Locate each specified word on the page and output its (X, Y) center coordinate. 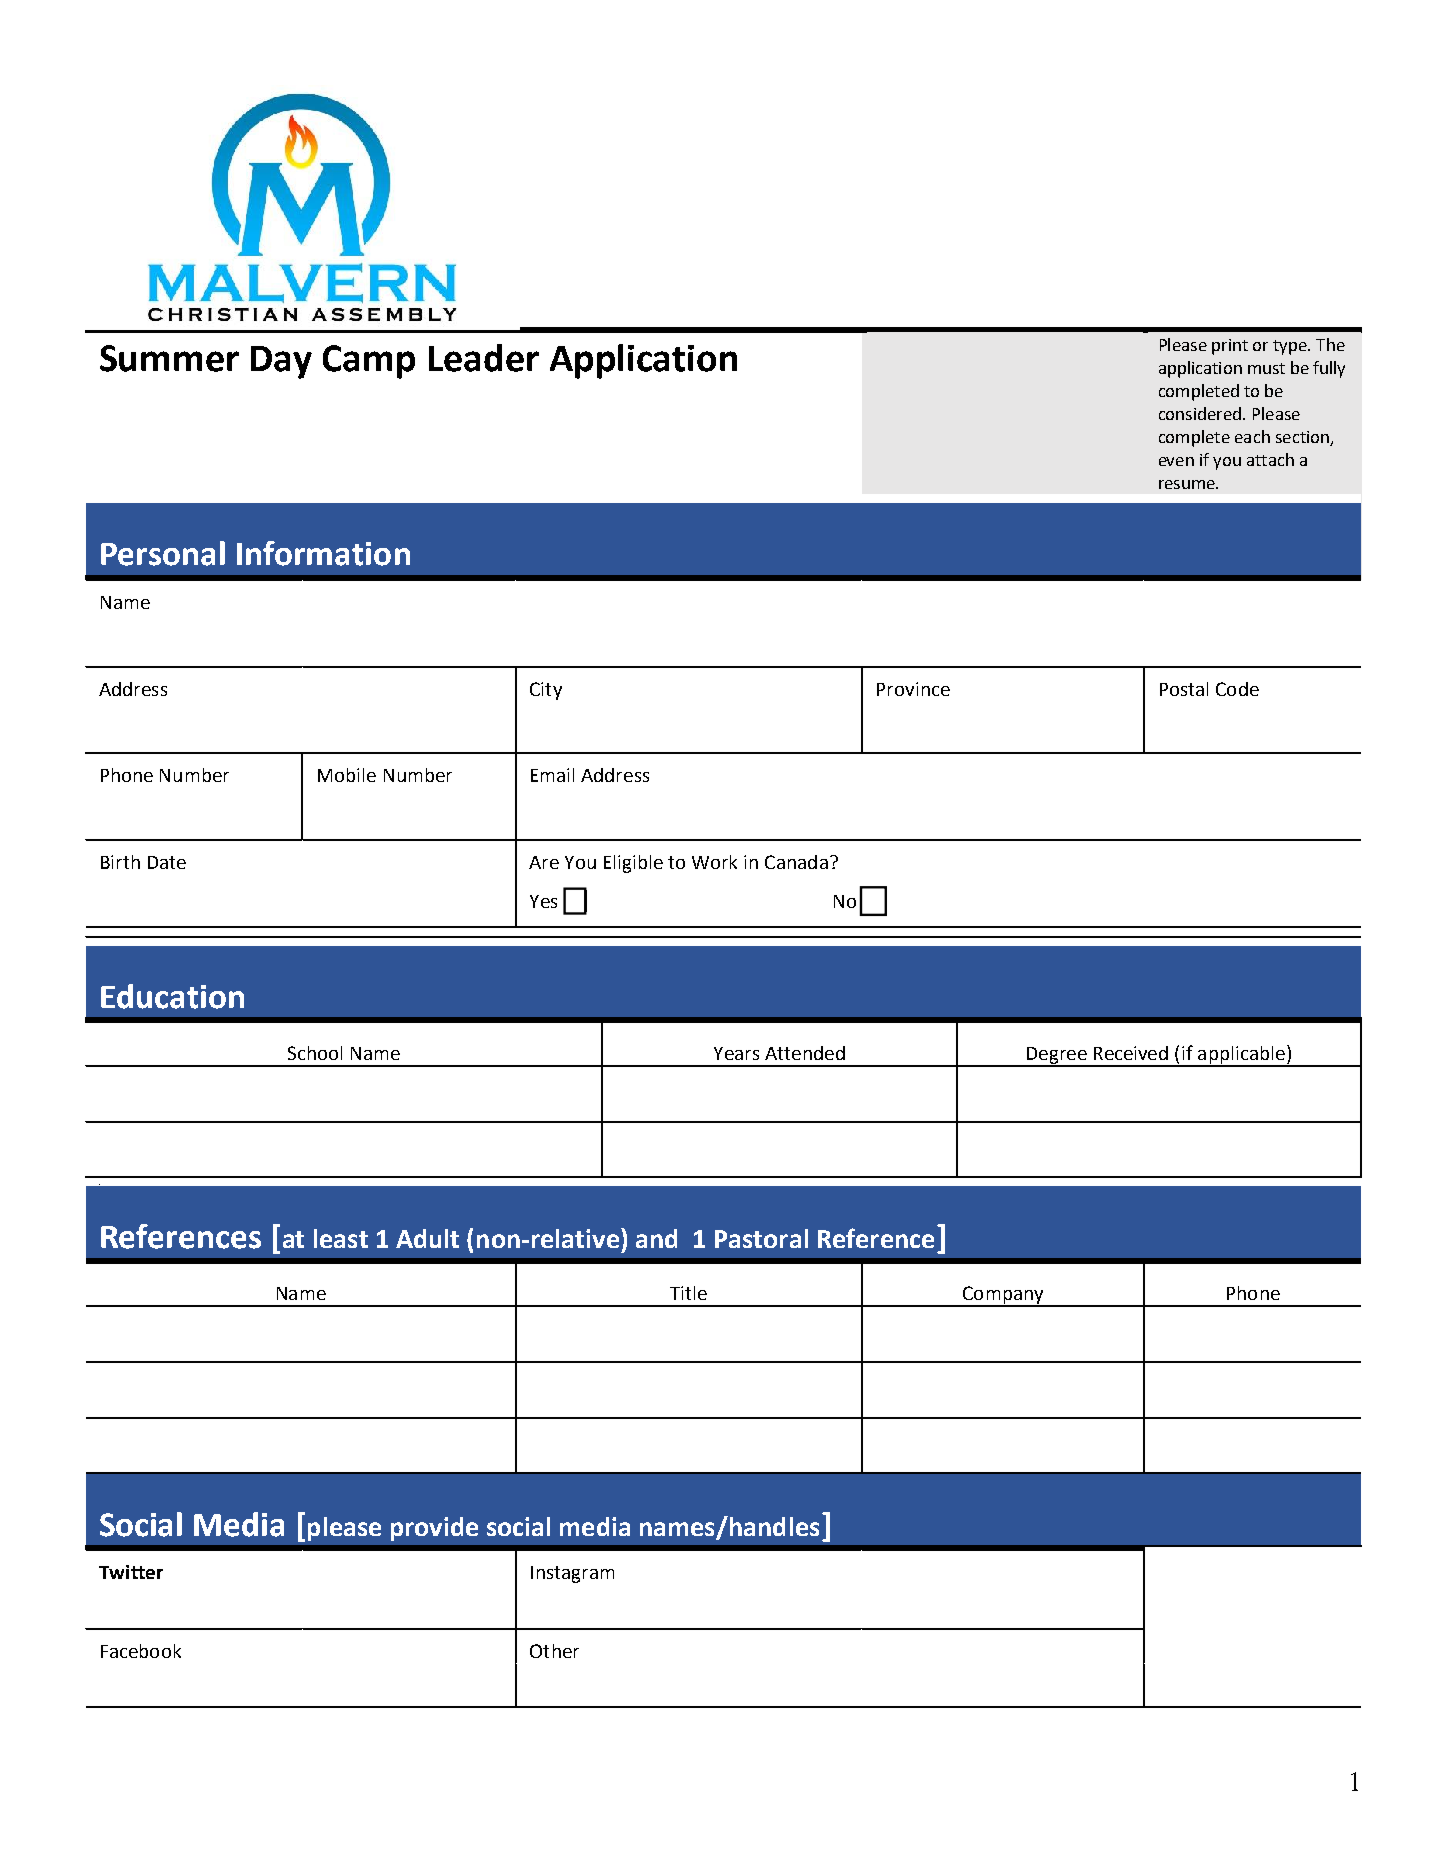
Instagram (572, 1574)
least (341, 1238)
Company (1003, 1296)
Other (554, 1651)
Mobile (347, 775)
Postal (1184, 689)
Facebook (141, 1651)
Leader (484, 358)
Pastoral (761, 1238)
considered (1200, 413)
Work (714, 862)
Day (281, 362)
